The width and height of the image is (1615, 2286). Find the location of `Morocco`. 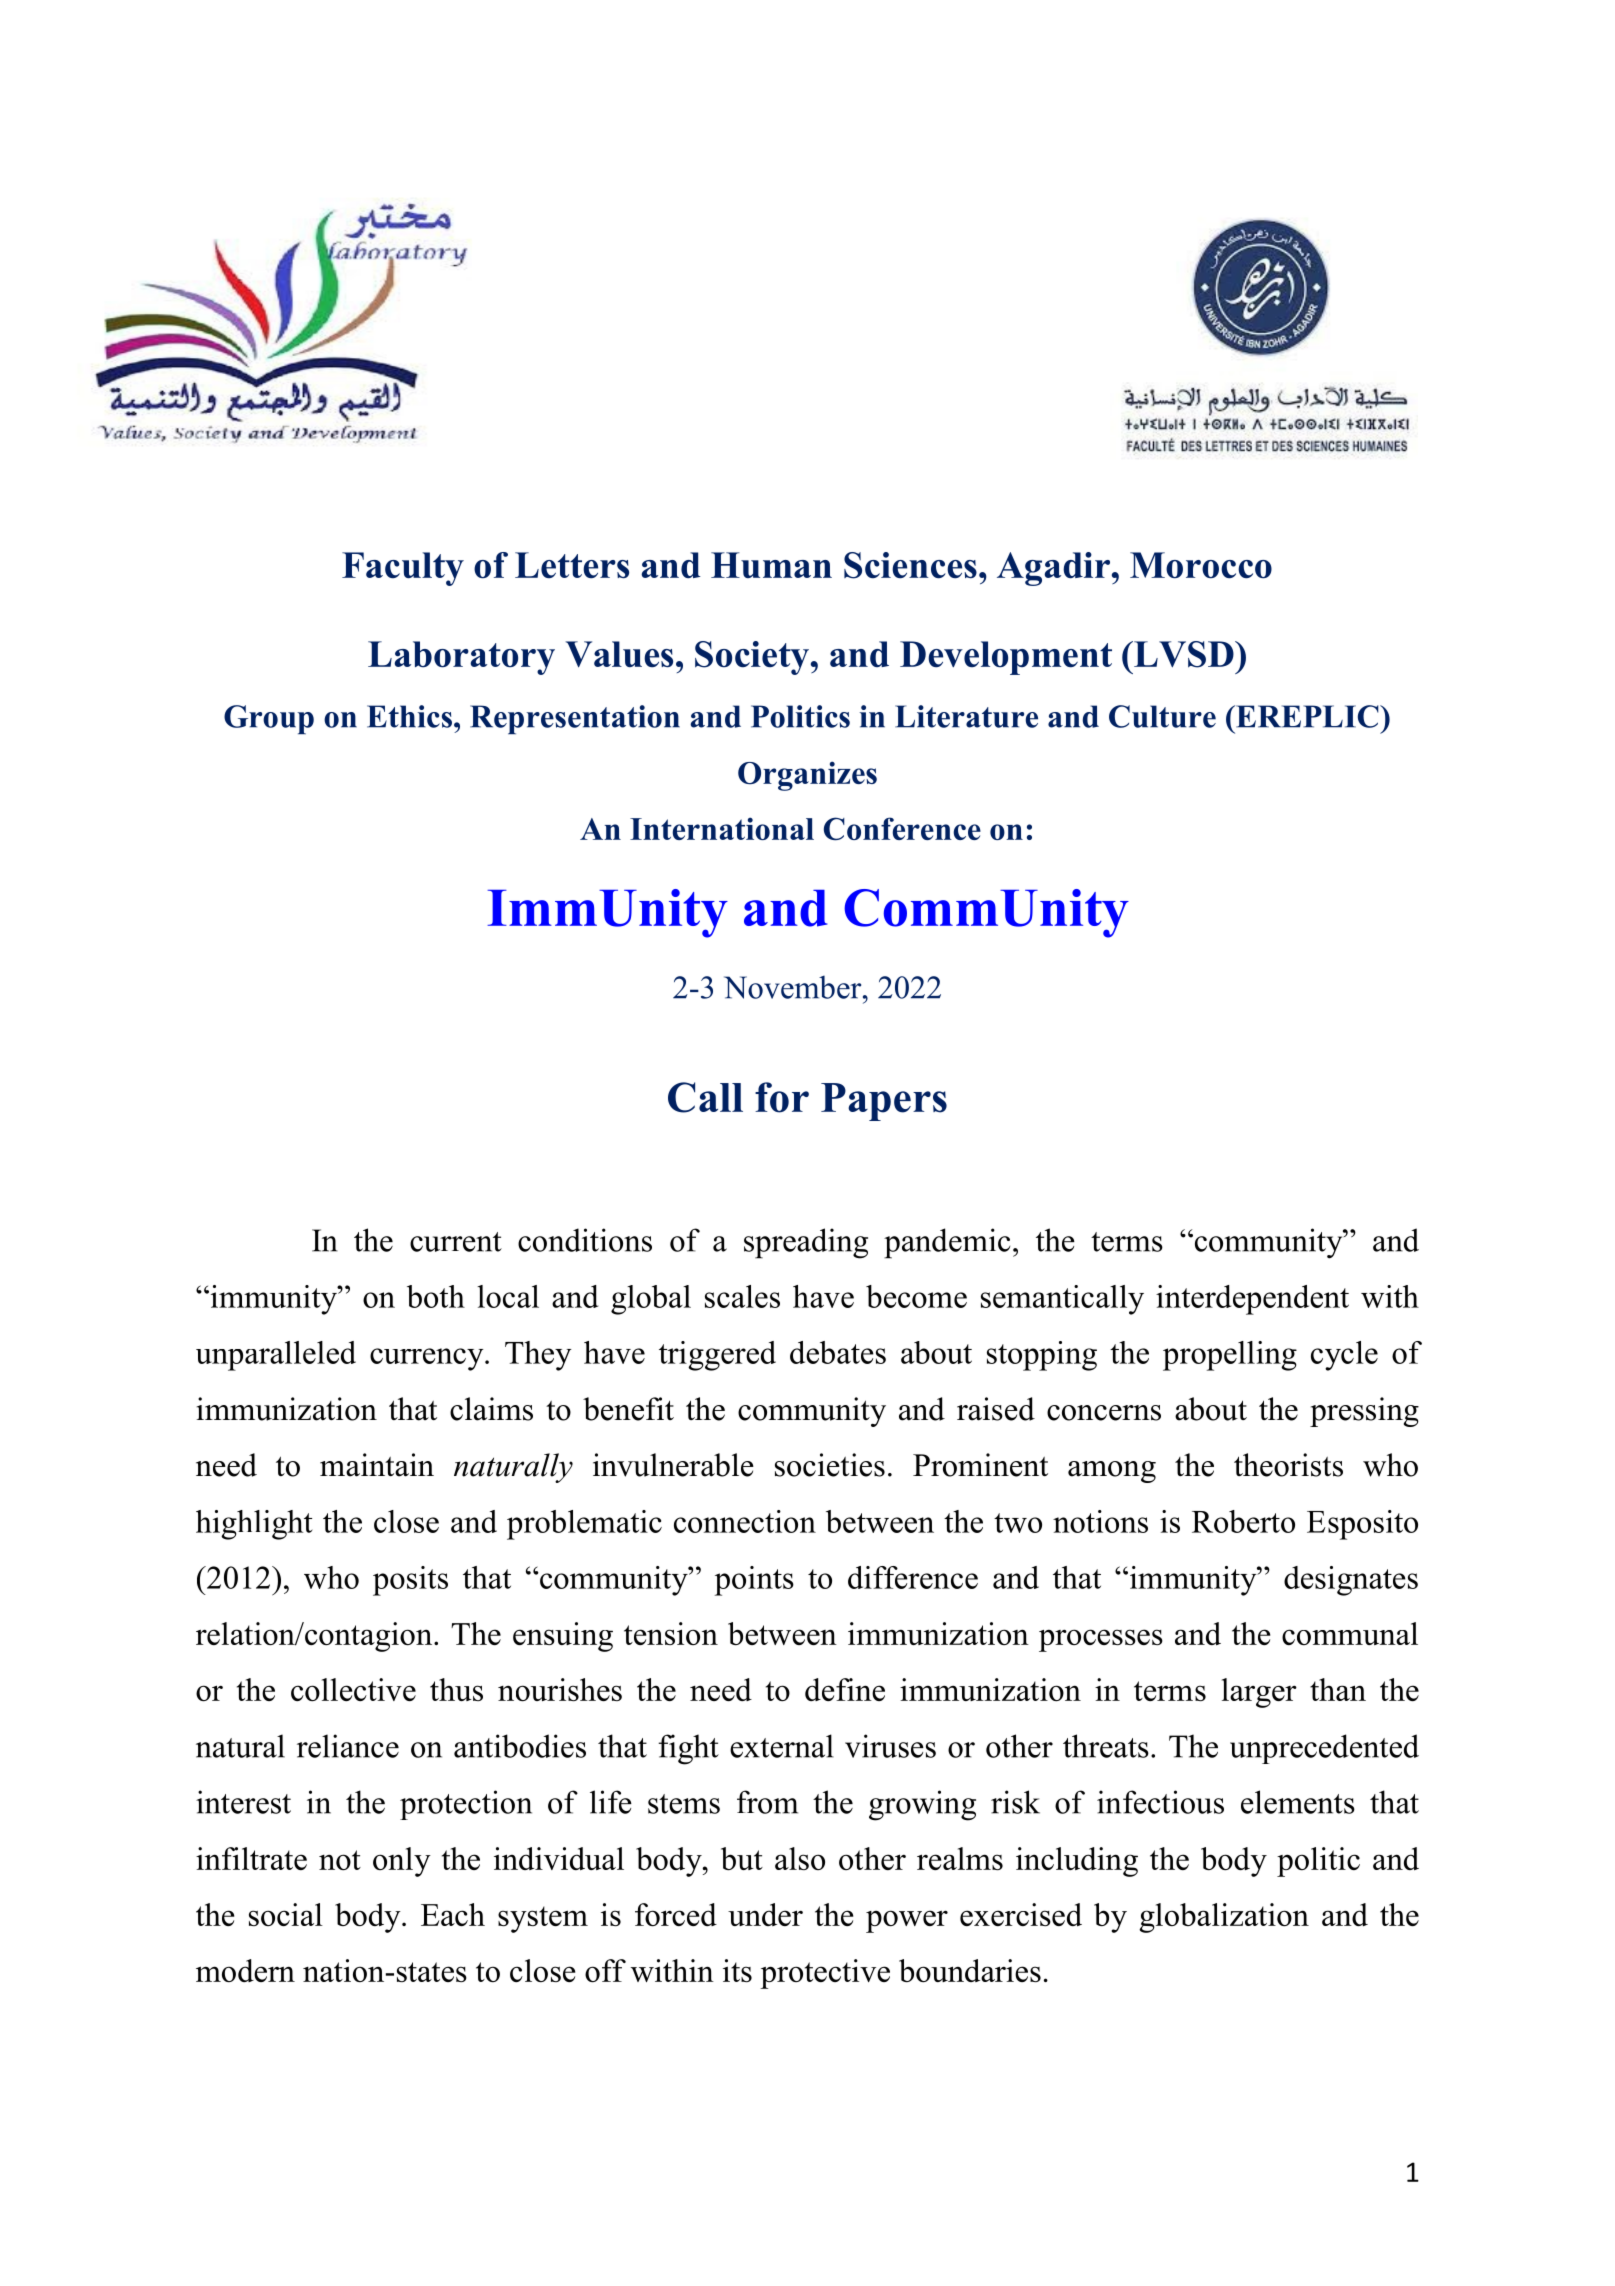

Morocco is located at coordinates (1201, 565).
